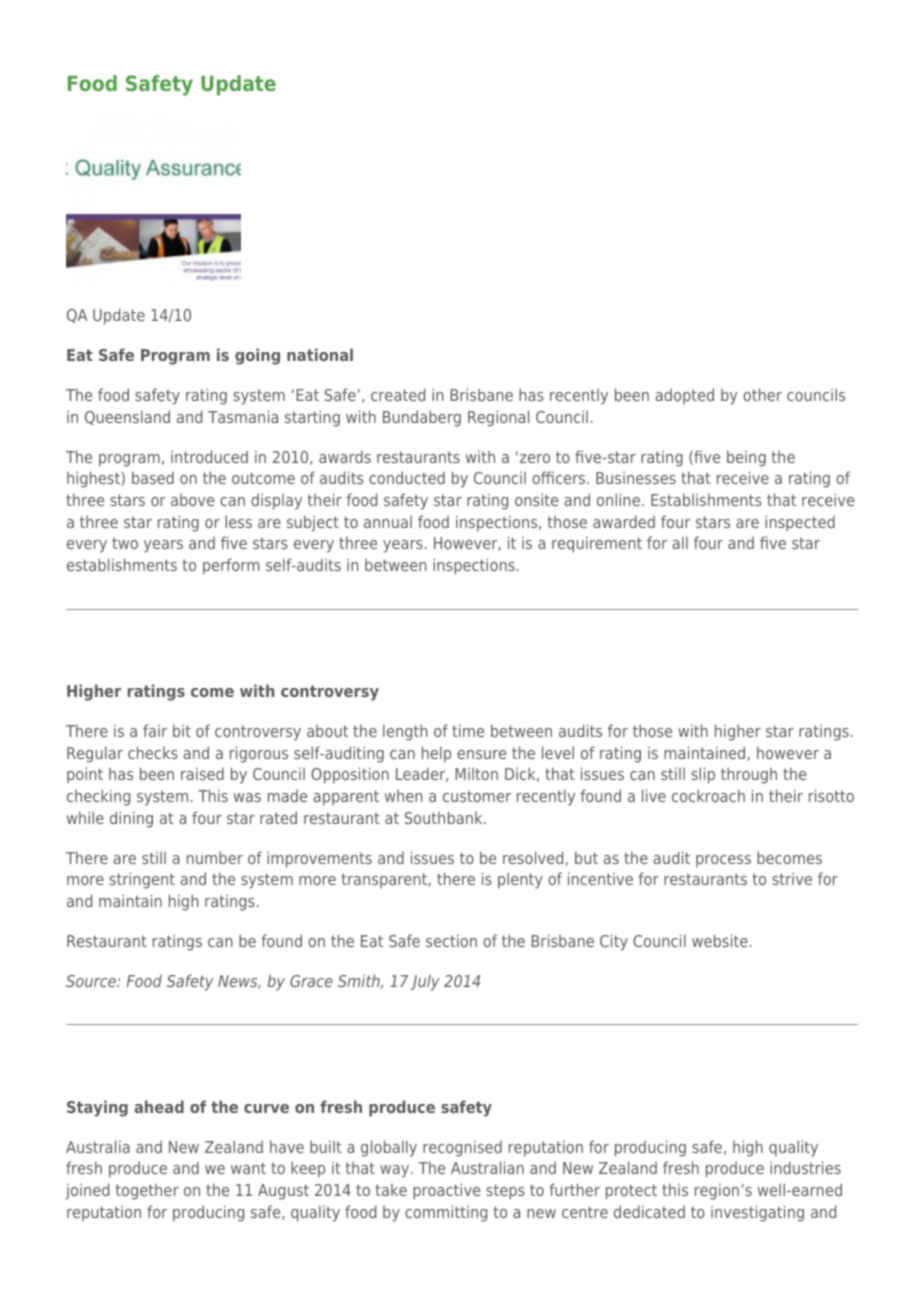  I want to click on together, so click(147, 1192).
